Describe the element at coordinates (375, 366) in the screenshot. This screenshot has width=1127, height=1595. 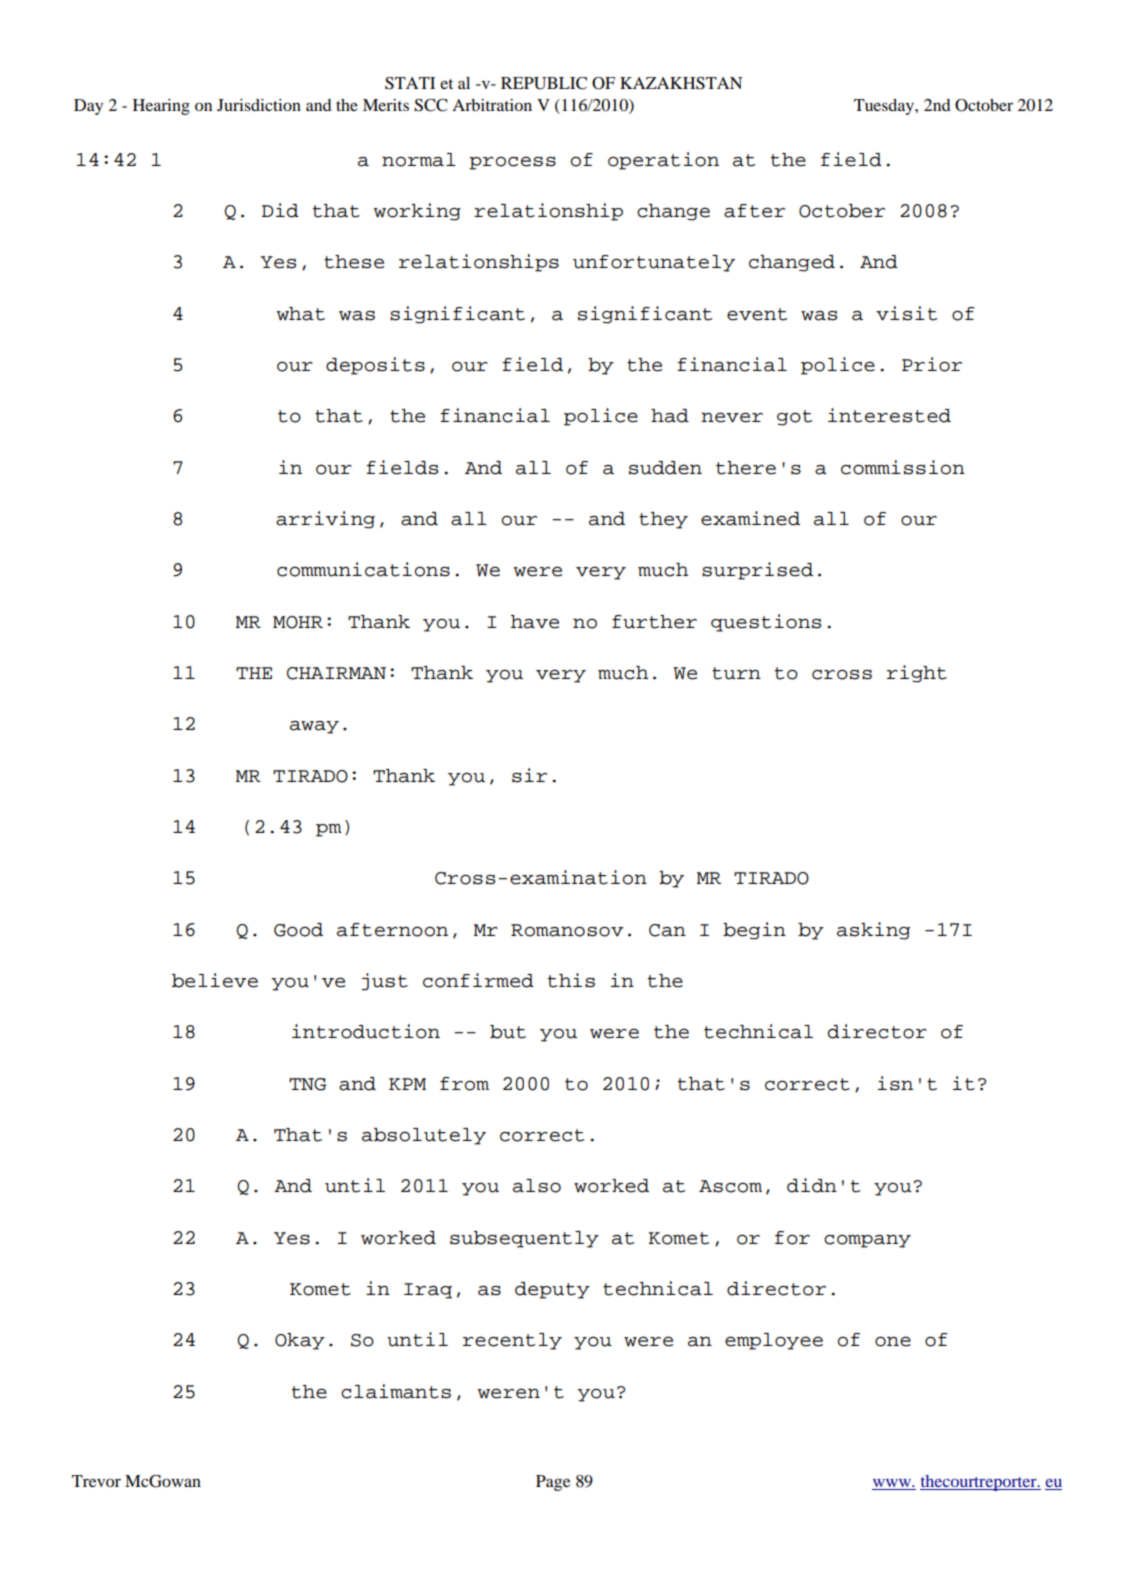
I see `deposits` at that location.
